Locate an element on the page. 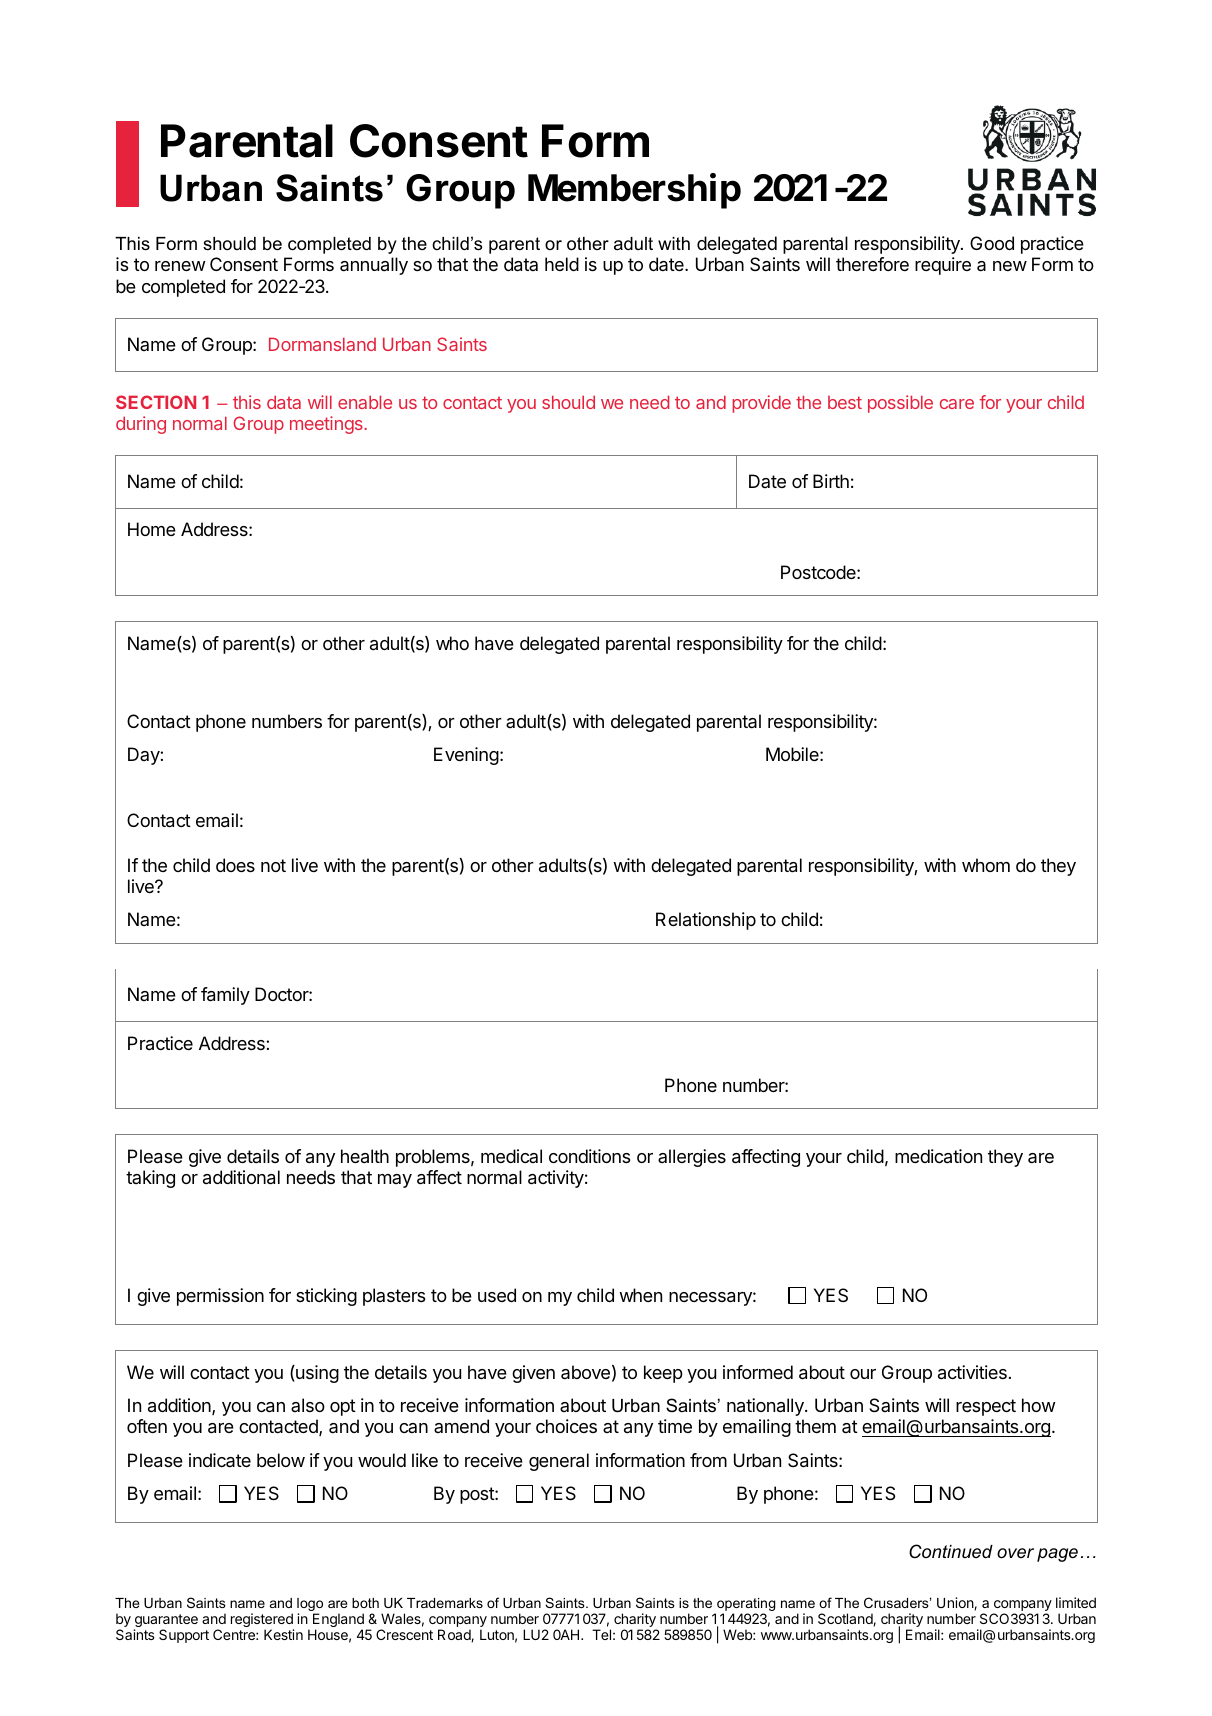 The image size is (1212, 1716). Relationship is located at coordinates (706, 921).
